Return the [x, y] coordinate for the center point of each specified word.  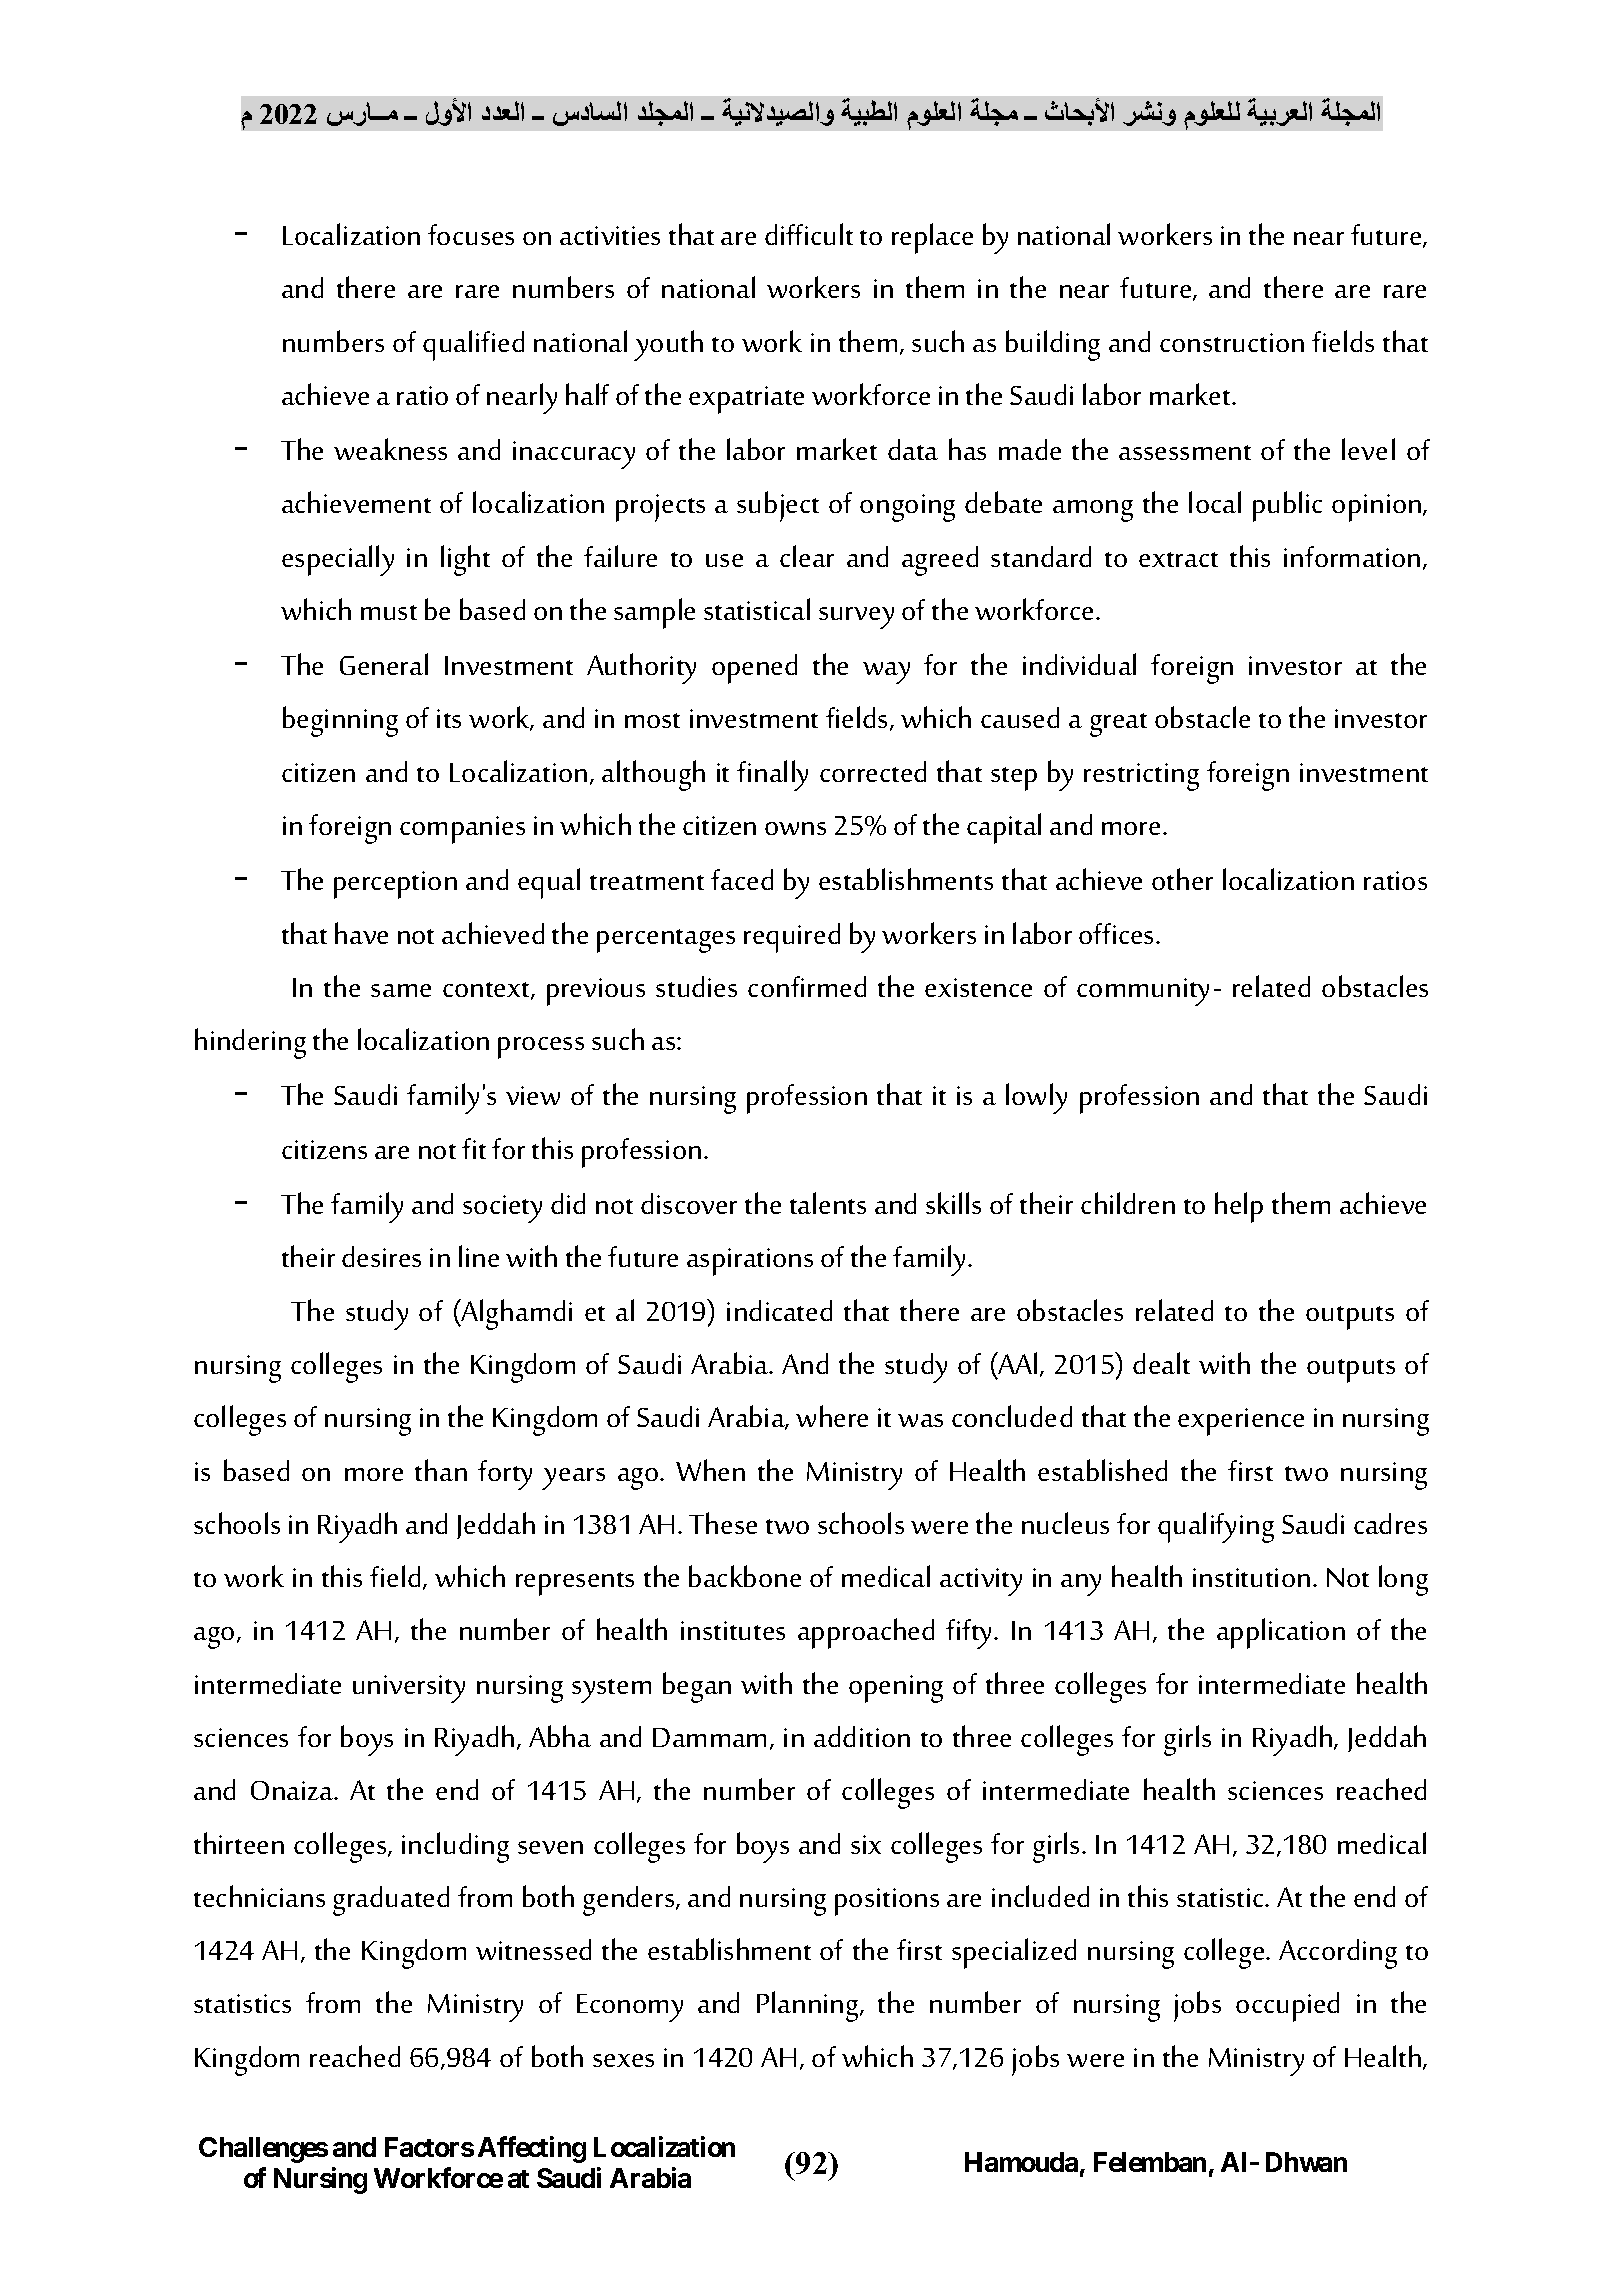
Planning [809, 2006]
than [441, 1470]
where [832, 1416]
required [792, 938]
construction [1232, 342]
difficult [809, 234]
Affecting [532, 2149]
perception [395, 885]
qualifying [1216, 1527]
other [1182, 879]
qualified [473, 345]
